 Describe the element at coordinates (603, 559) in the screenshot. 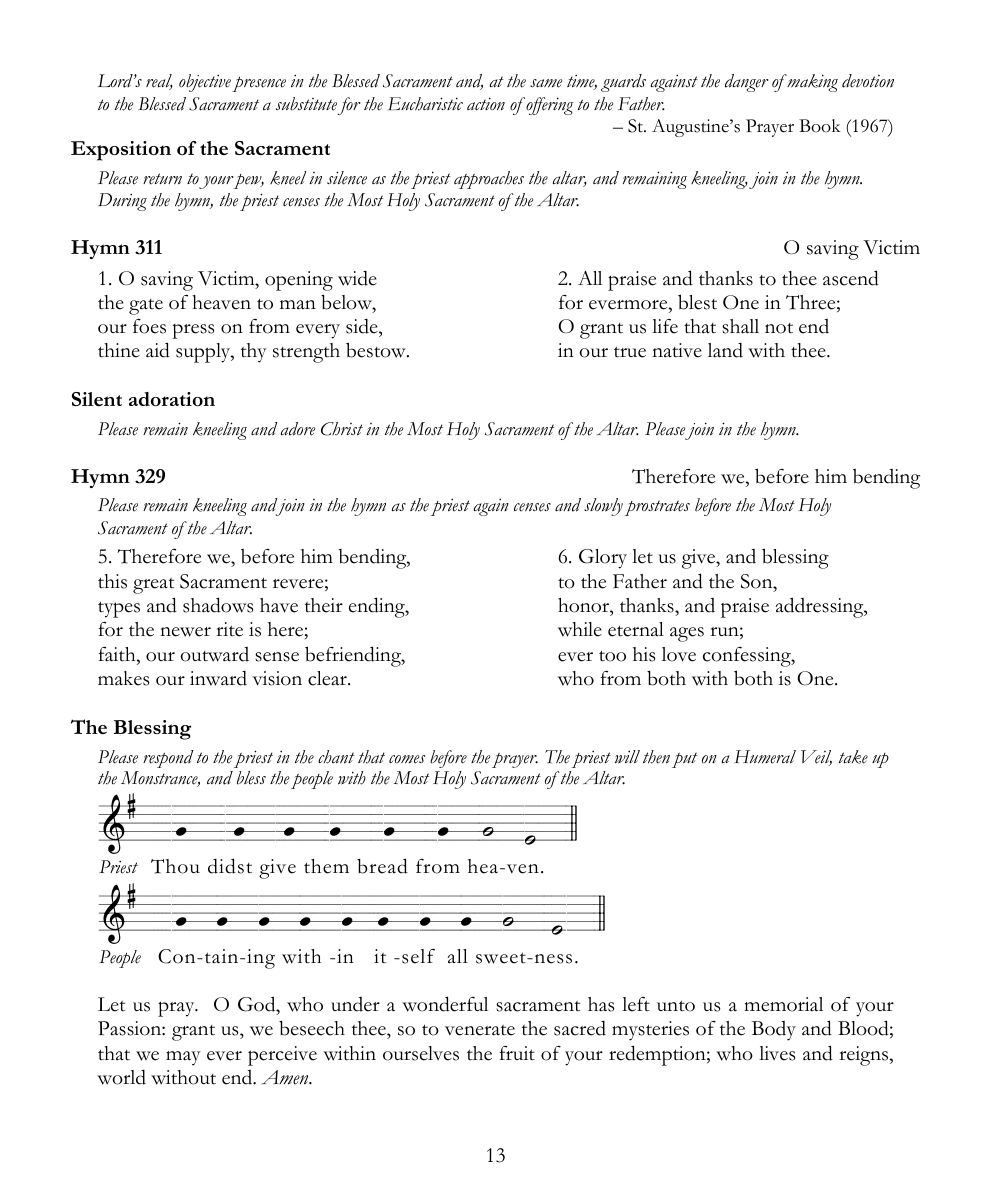

I see `Glory` at that location.
